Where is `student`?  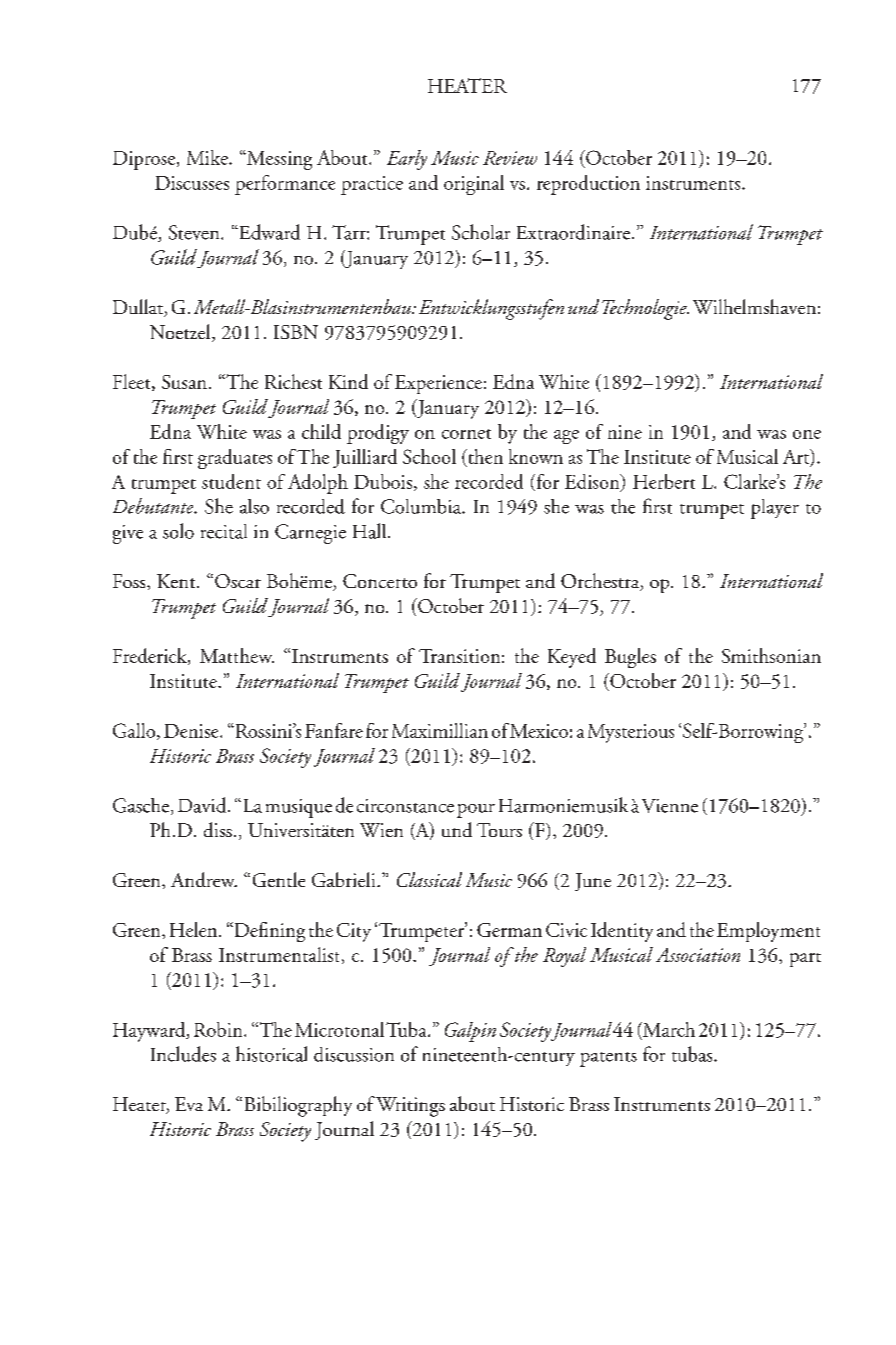
student is located at coordinates (231, 481).
